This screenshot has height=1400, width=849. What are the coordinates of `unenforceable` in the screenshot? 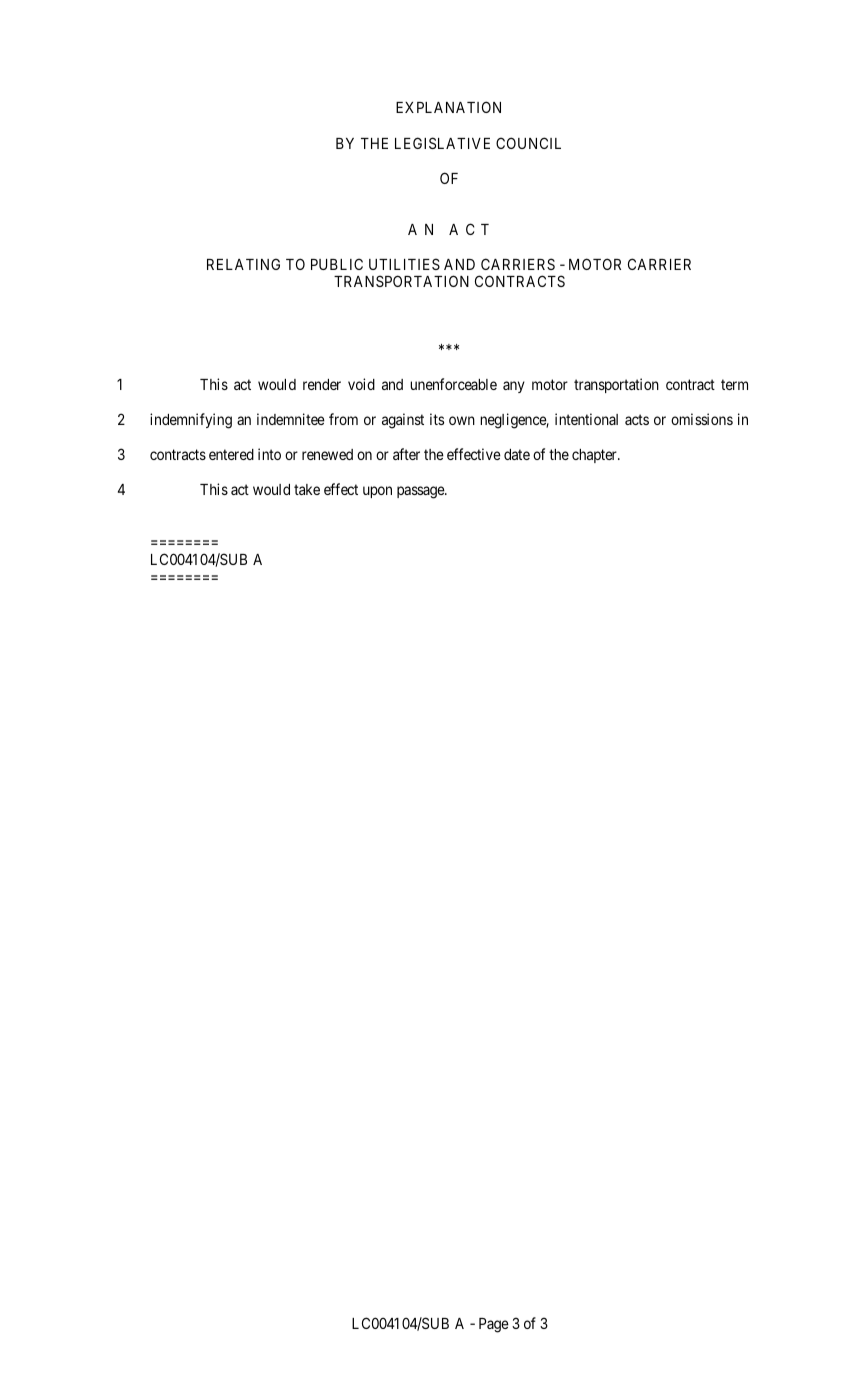 It's located at (453, 384).
